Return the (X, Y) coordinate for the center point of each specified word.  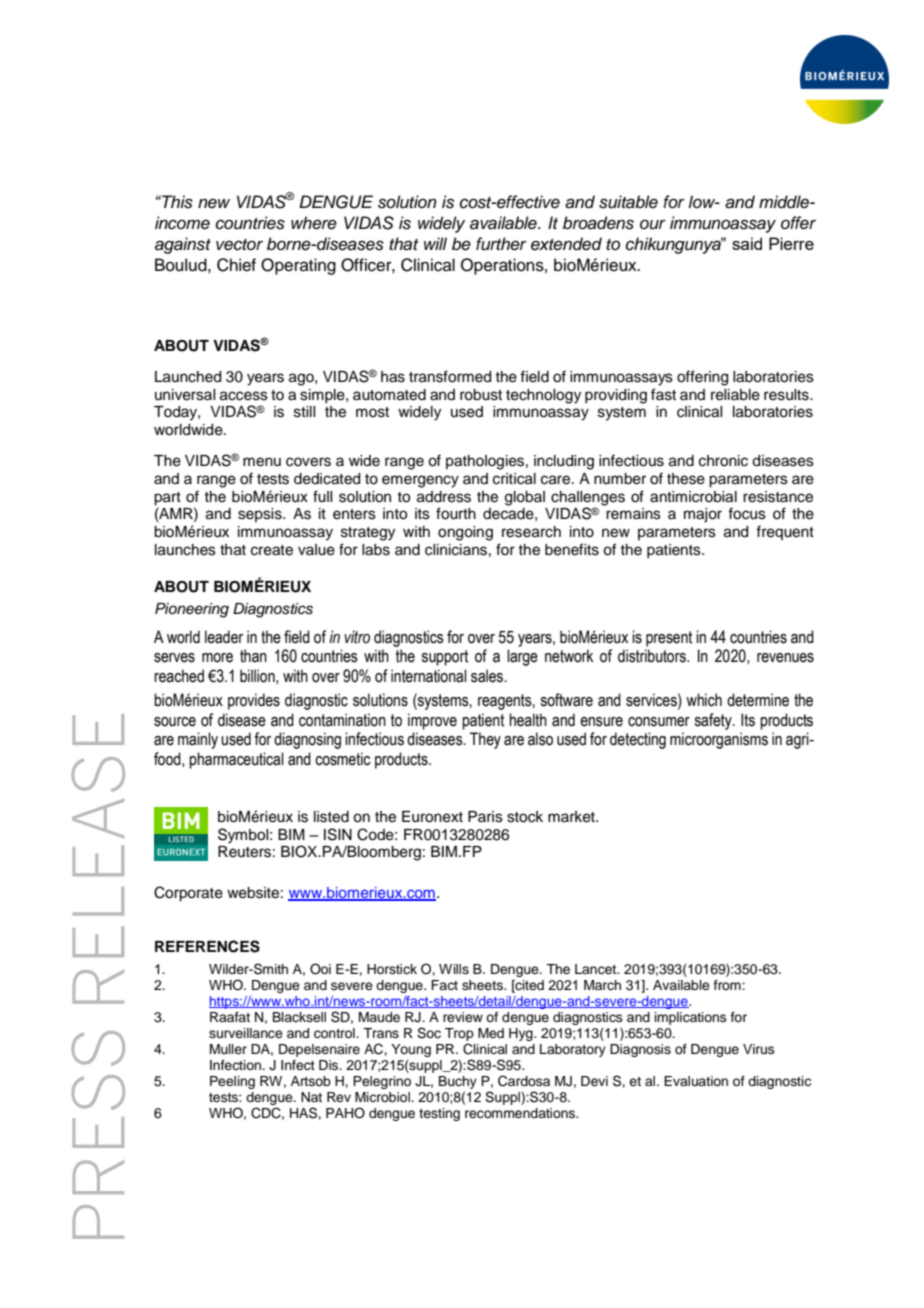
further (501, 244)
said (747, 243)
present (669, 639)
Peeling (232, 1082)
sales (488, 676)
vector (239, 245)
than (253, 656)
